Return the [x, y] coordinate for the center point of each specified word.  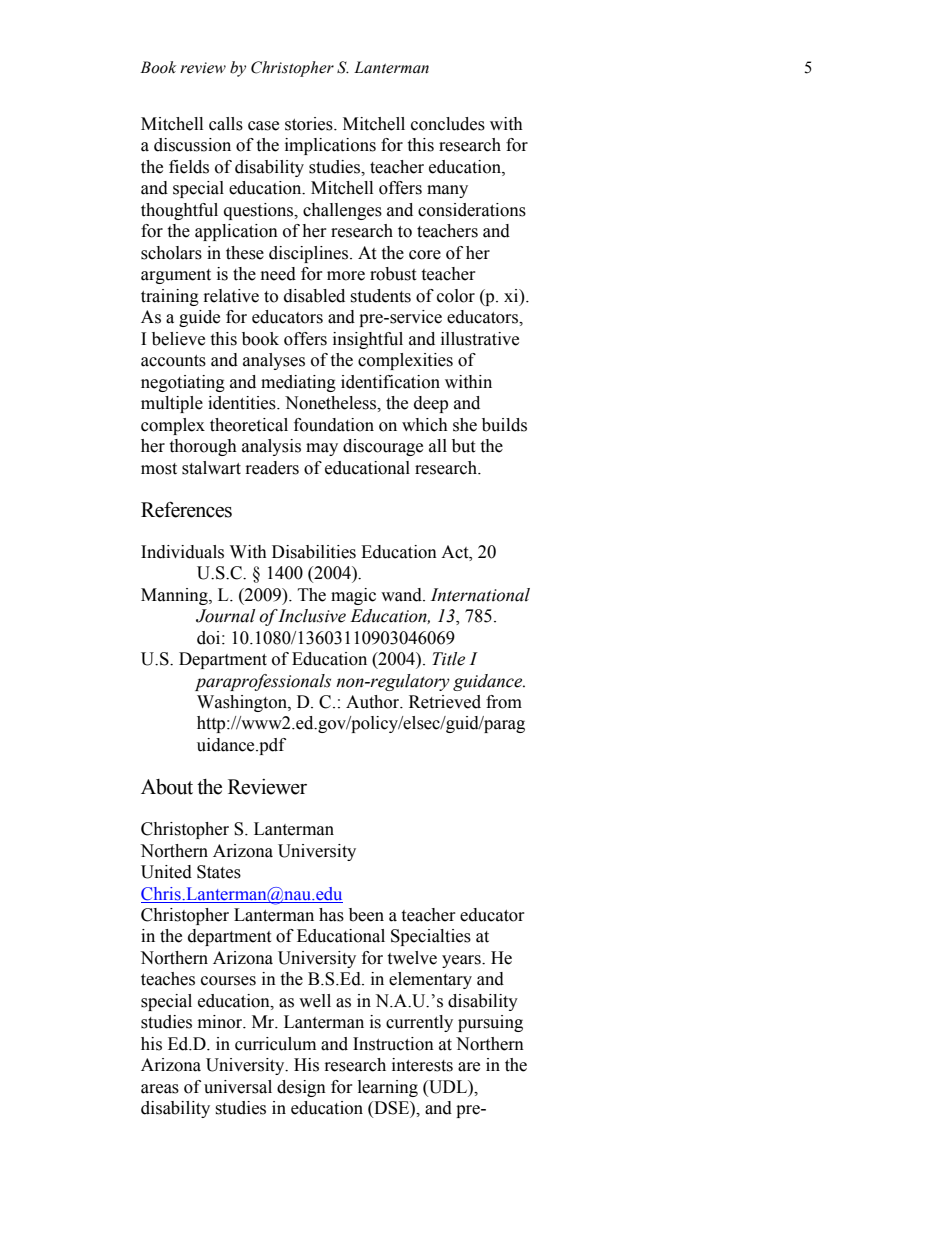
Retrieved [445, 702]
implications [330, 146]
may [322, 449]
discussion [192, 145]
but [463, 446]
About [167, 787]
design [301, 1088]
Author [374, 702]
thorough [203, 447]
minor [221, 1022]
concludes [448, 124]
